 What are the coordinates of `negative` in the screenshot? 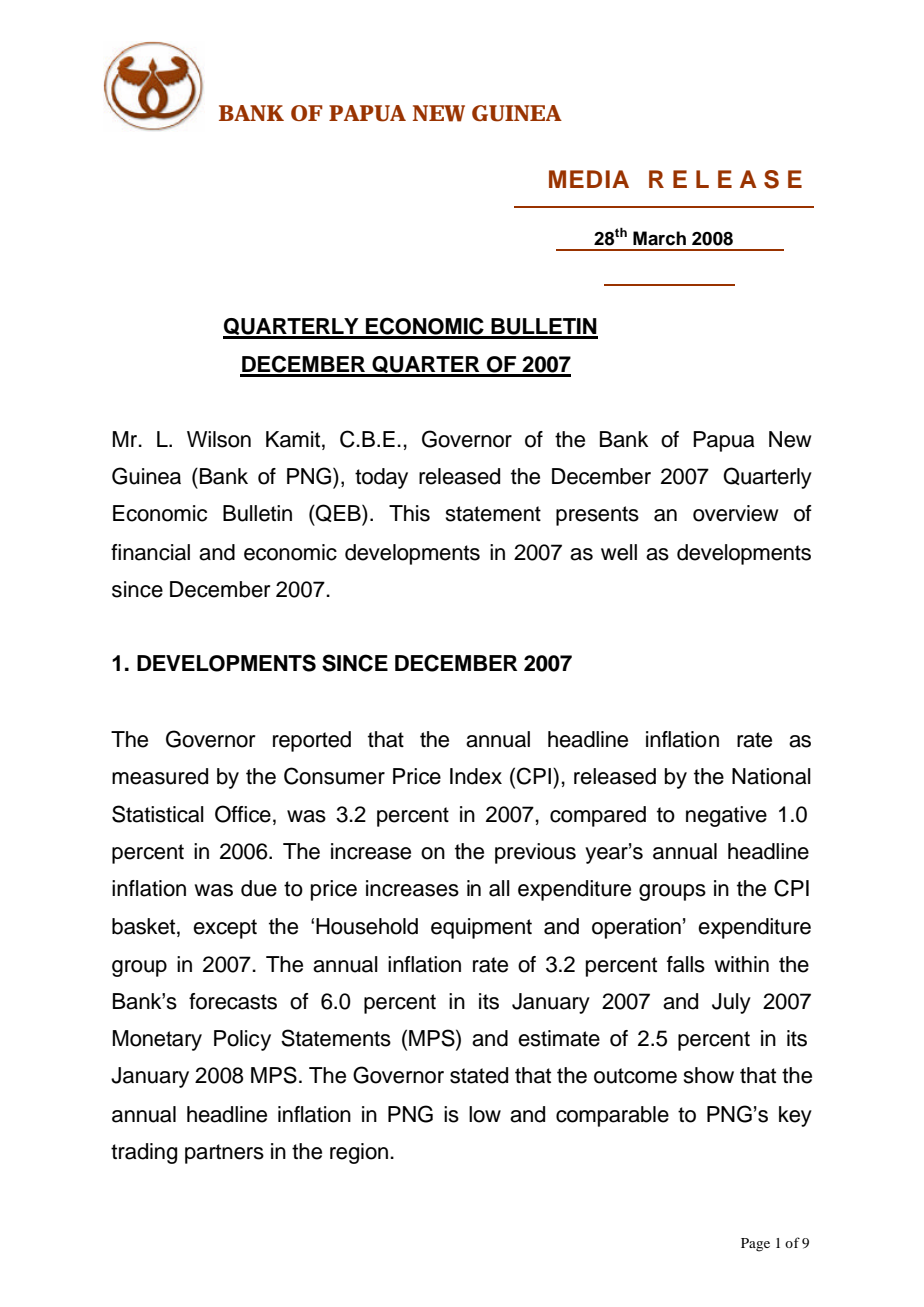 It's located at (726, 816).
